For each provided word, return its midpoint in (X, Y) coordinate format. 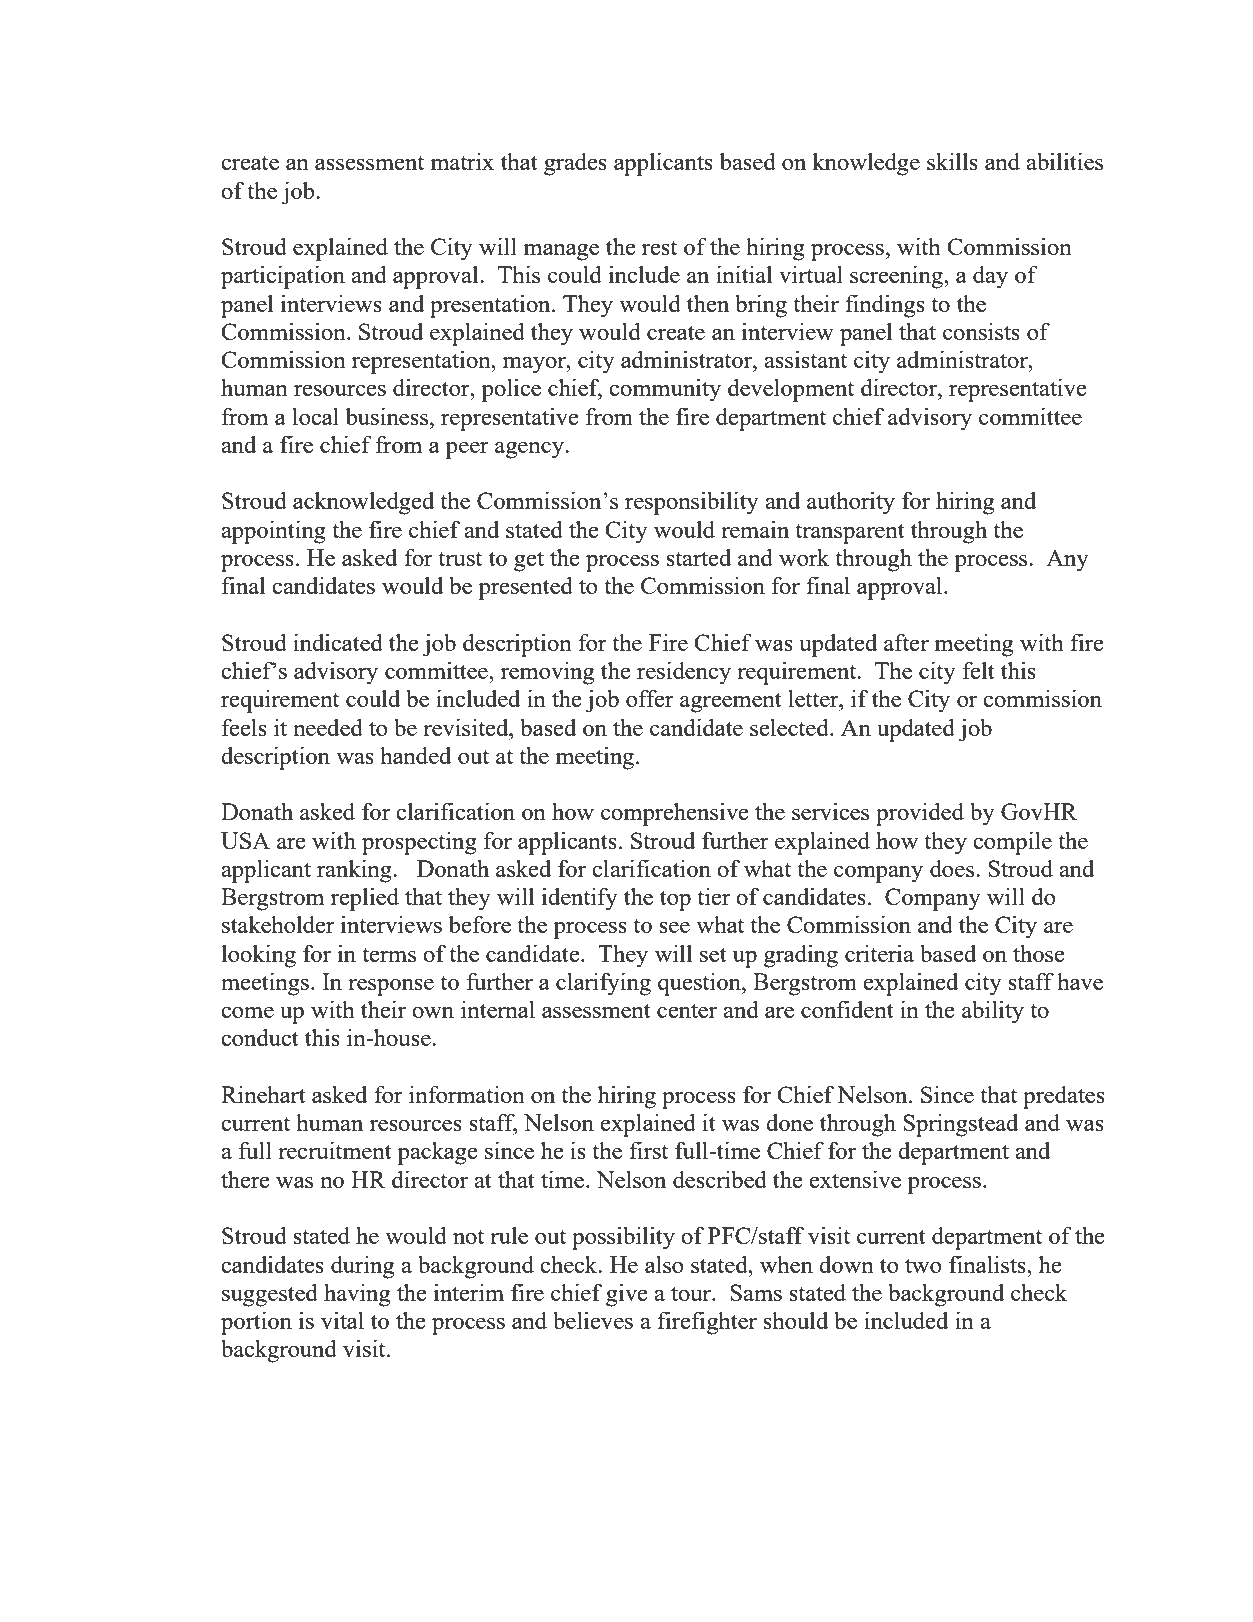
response (391, 987)
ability (993, 1012)
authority (851, 503)
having (357, 1295)
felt (979, 670)
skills (952, 161)
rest (659, 248)
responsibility (692, 503)
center (687, 1010)
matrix (462, 161)
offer (650, 698)
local (315, 416)
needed (328, 727)
